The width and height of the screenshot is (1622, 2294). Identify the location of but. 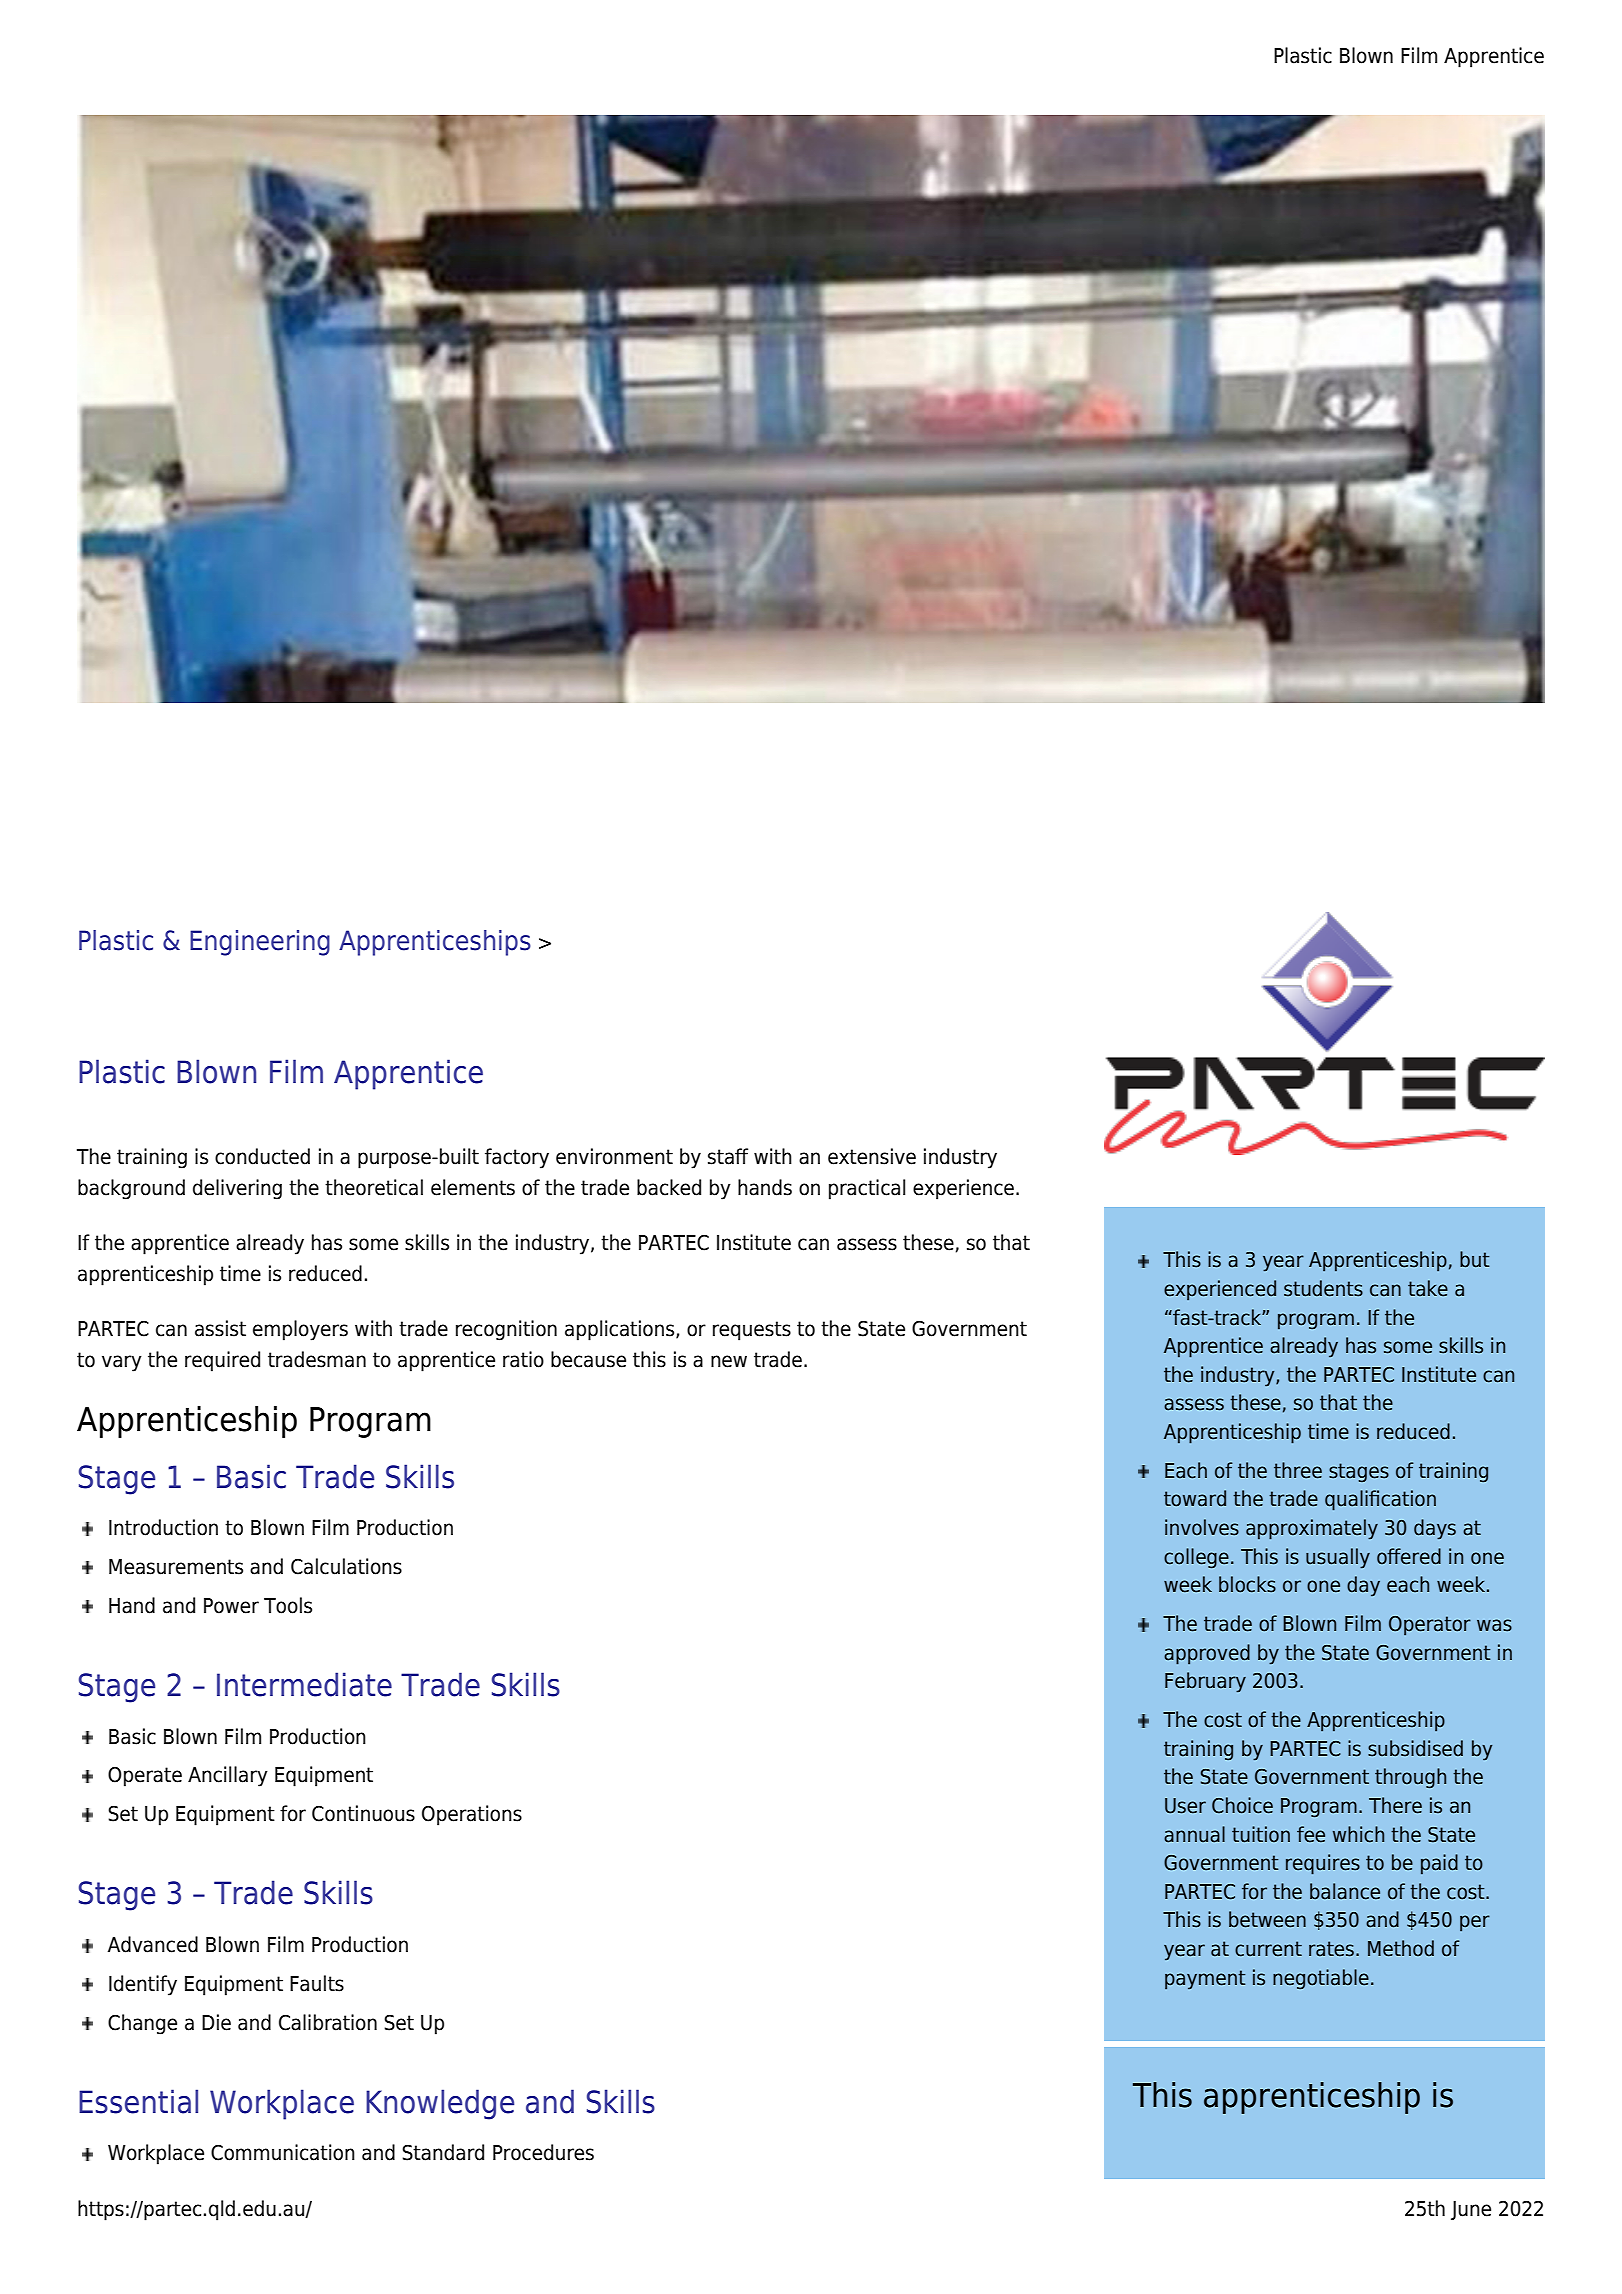
(1474, 1259).
